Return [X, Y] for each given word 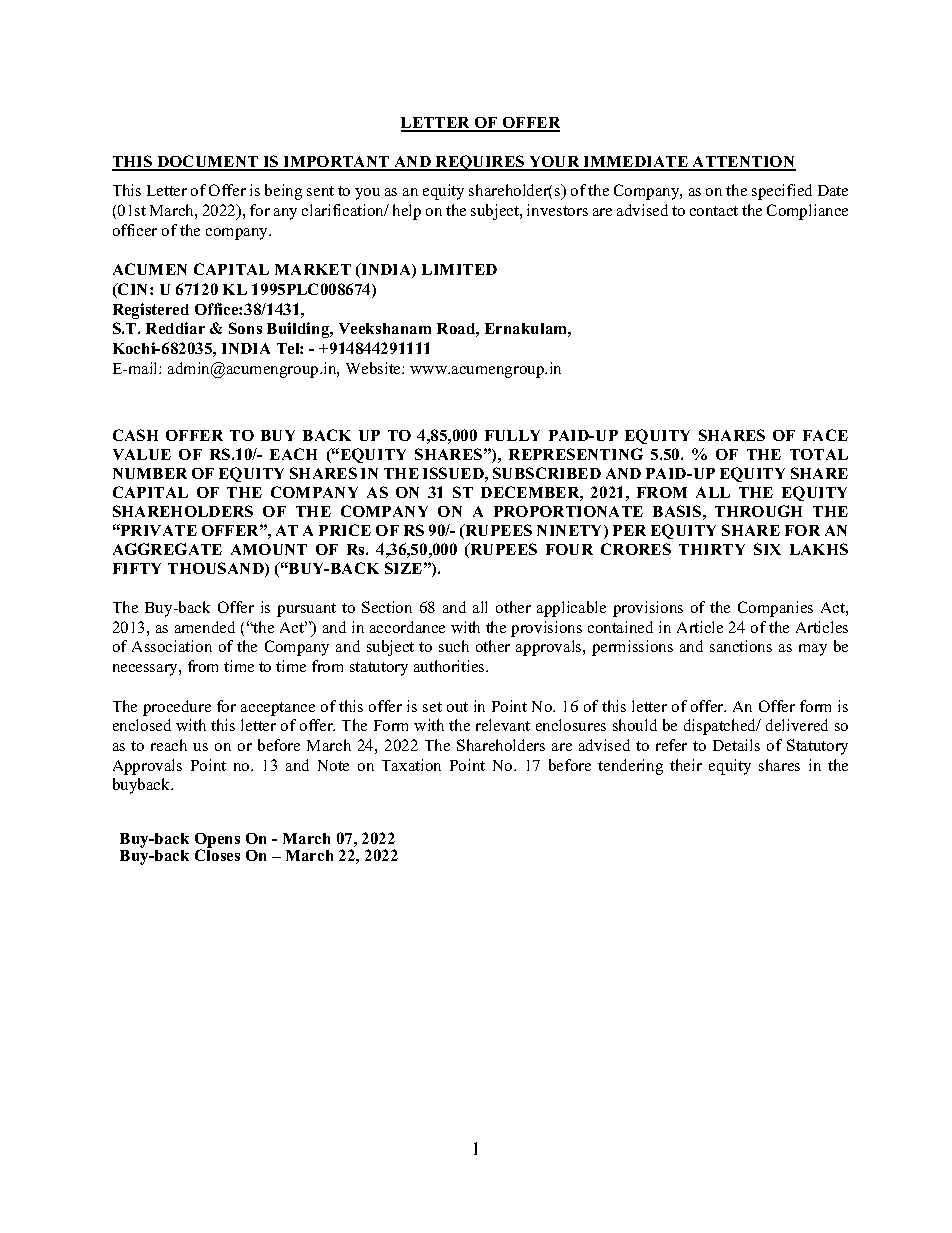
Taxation [411, 765]
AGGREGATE [167, 549]
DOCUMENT [208, 162]
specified [782, 192]
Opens [217, 841]
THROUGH [758, 511]
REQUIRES [480, 163]
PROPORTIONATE [568, 511]
